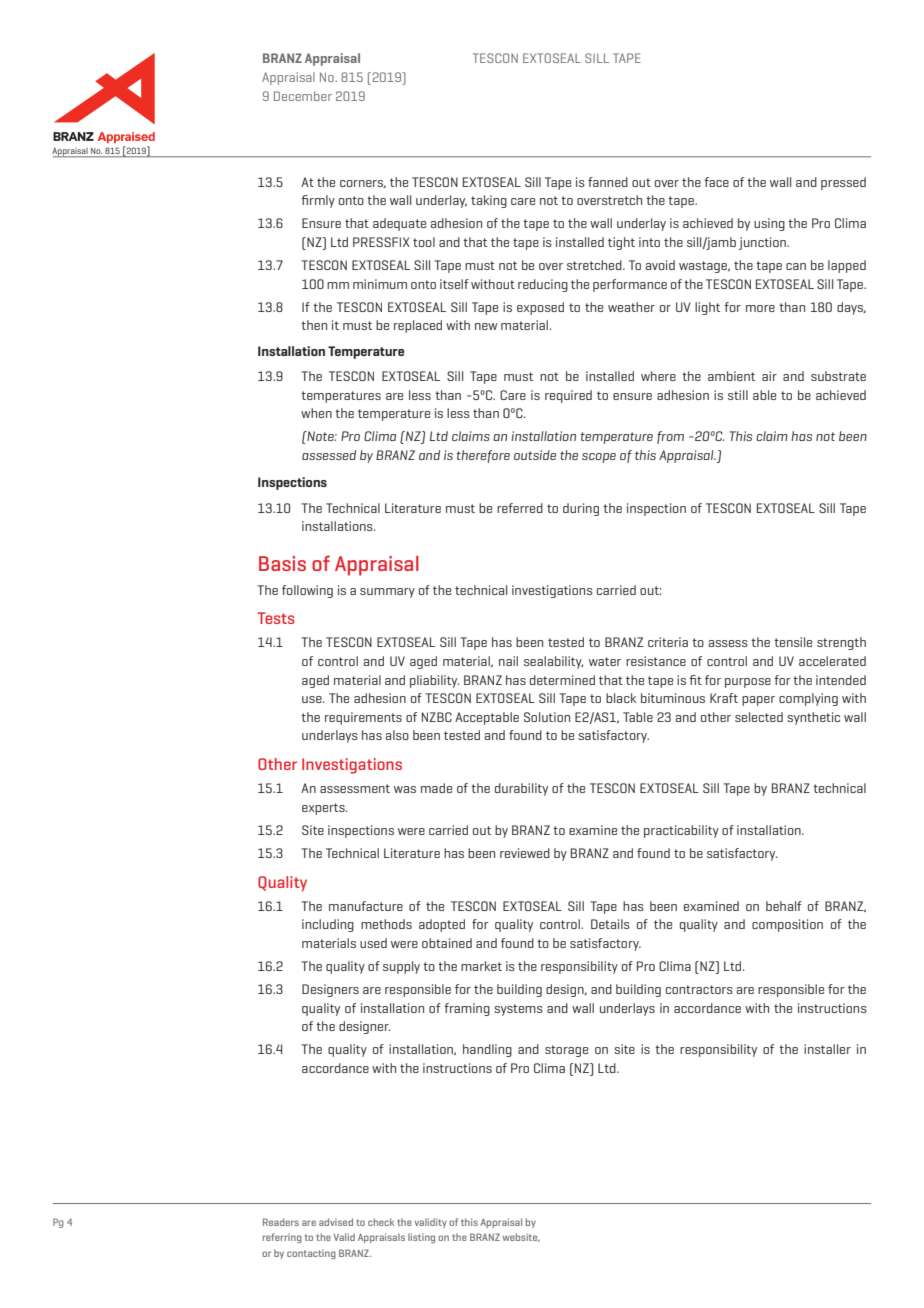  I want to click on fanned, so click(608, 182).
